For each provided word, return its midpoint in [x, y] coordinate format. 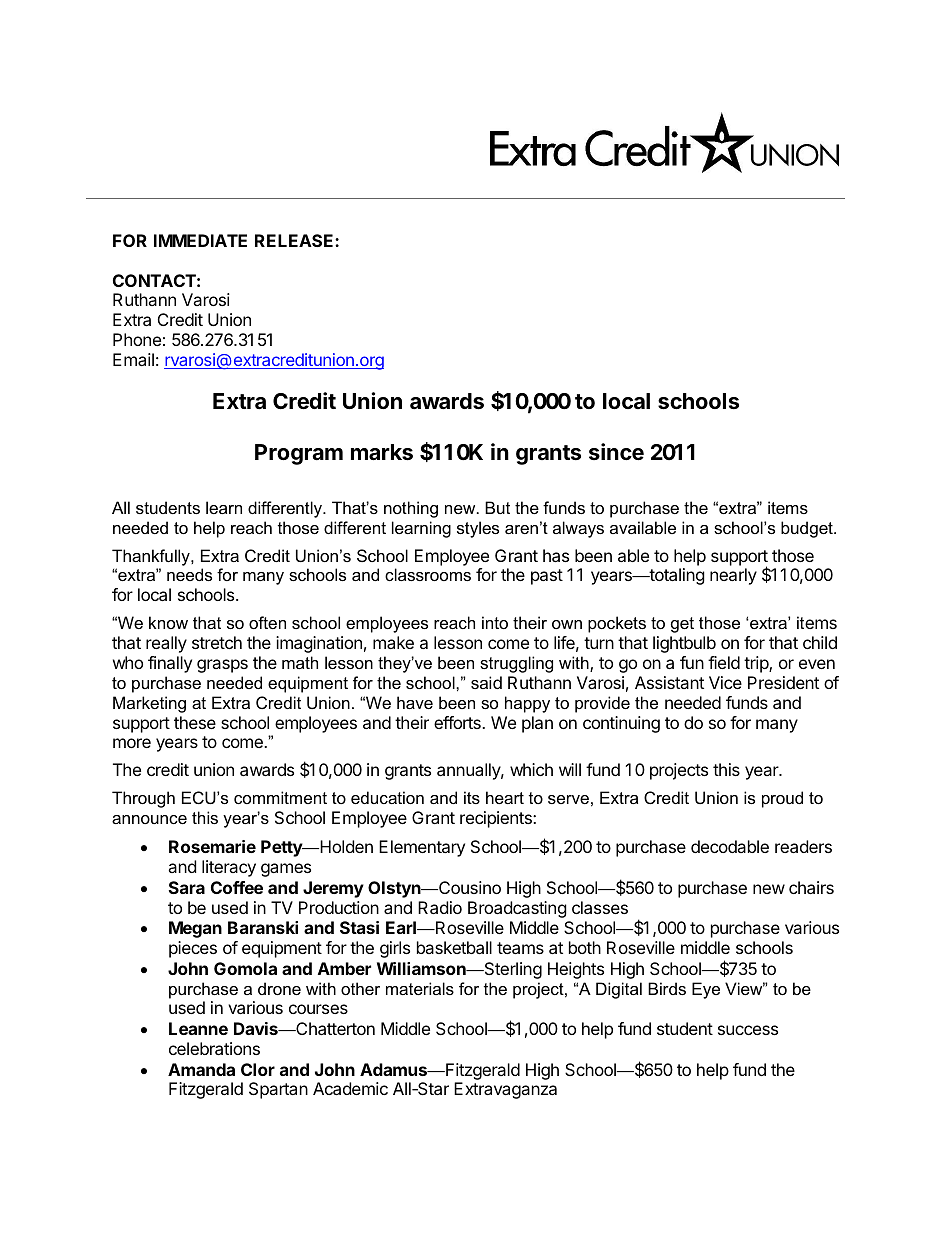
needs [189, 574]
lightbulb [684, 644]
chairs [811, 887]
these [195, 722]
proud [782, 799]
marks [382, 452]
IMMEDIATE [200, 240]
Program [299, 454]
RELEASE [295, 240]
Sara [187, 887]
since [616, 452]
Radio [440, 907]
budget [808, 529]
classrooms [428, 574]
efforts [458, 722]
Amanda [201, 1069]
